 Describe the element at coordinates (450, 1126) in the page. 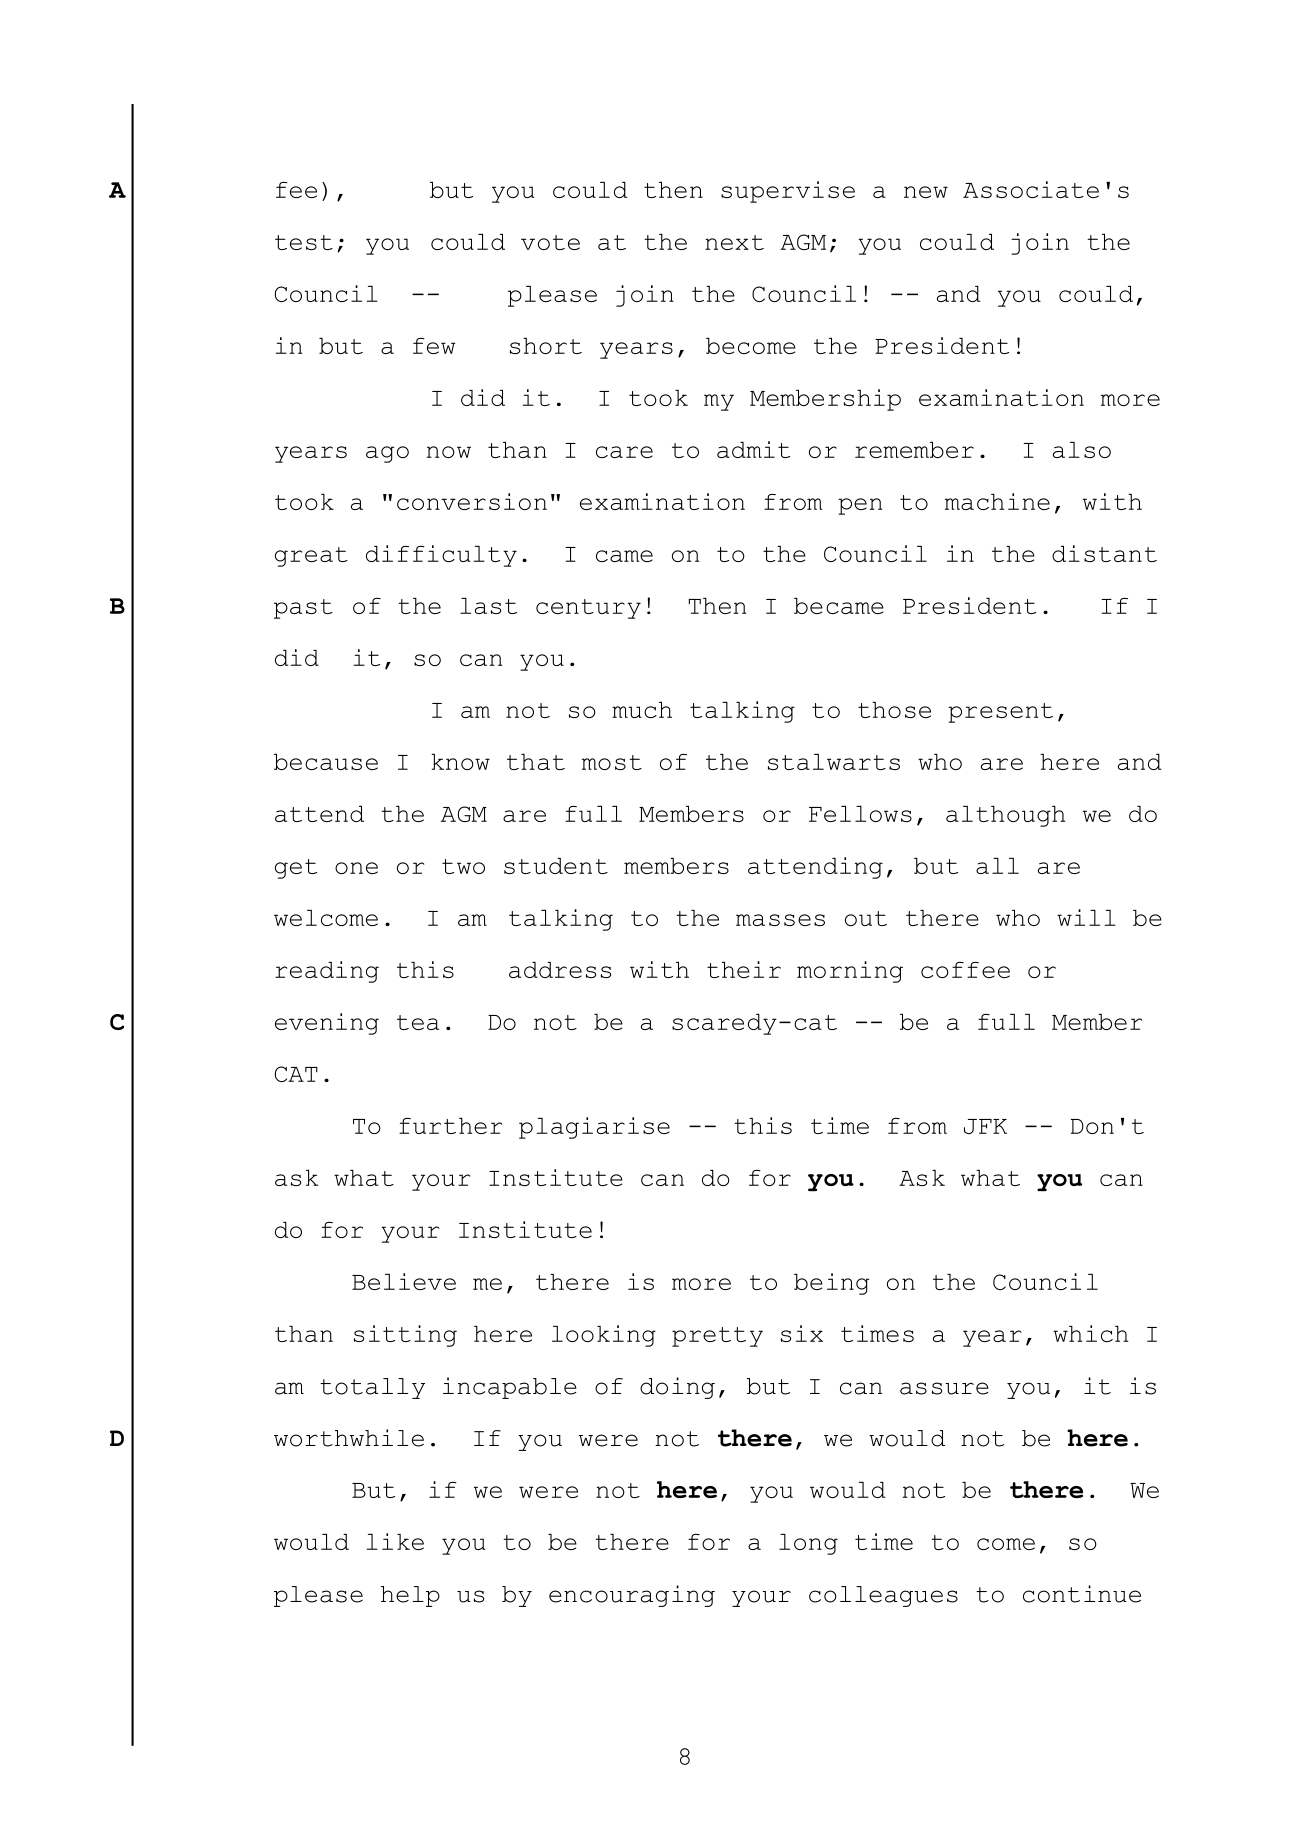

I see `further` at that location.
